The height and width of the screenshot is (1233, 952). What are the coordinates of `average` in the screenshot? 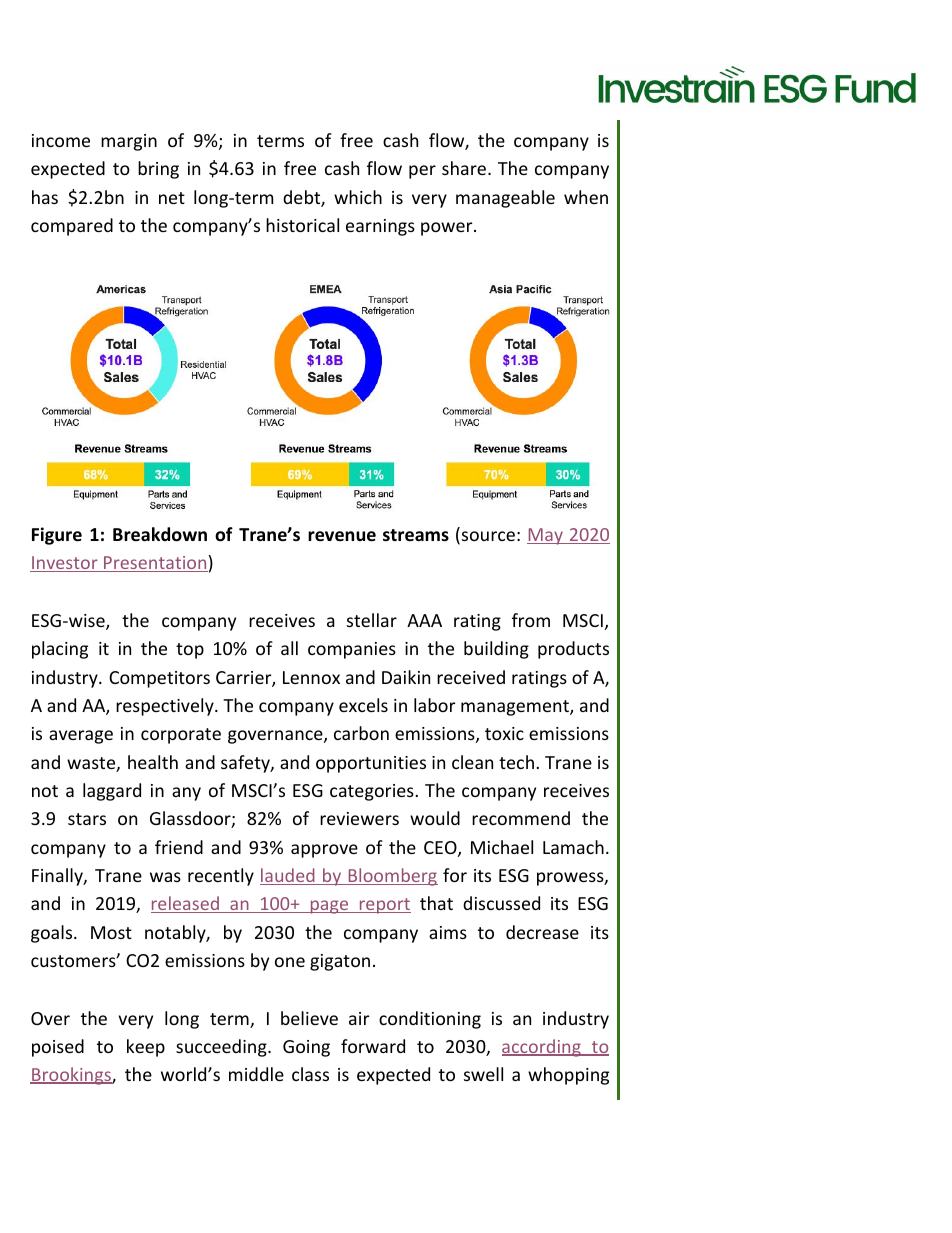 It's located at (81, 737).
